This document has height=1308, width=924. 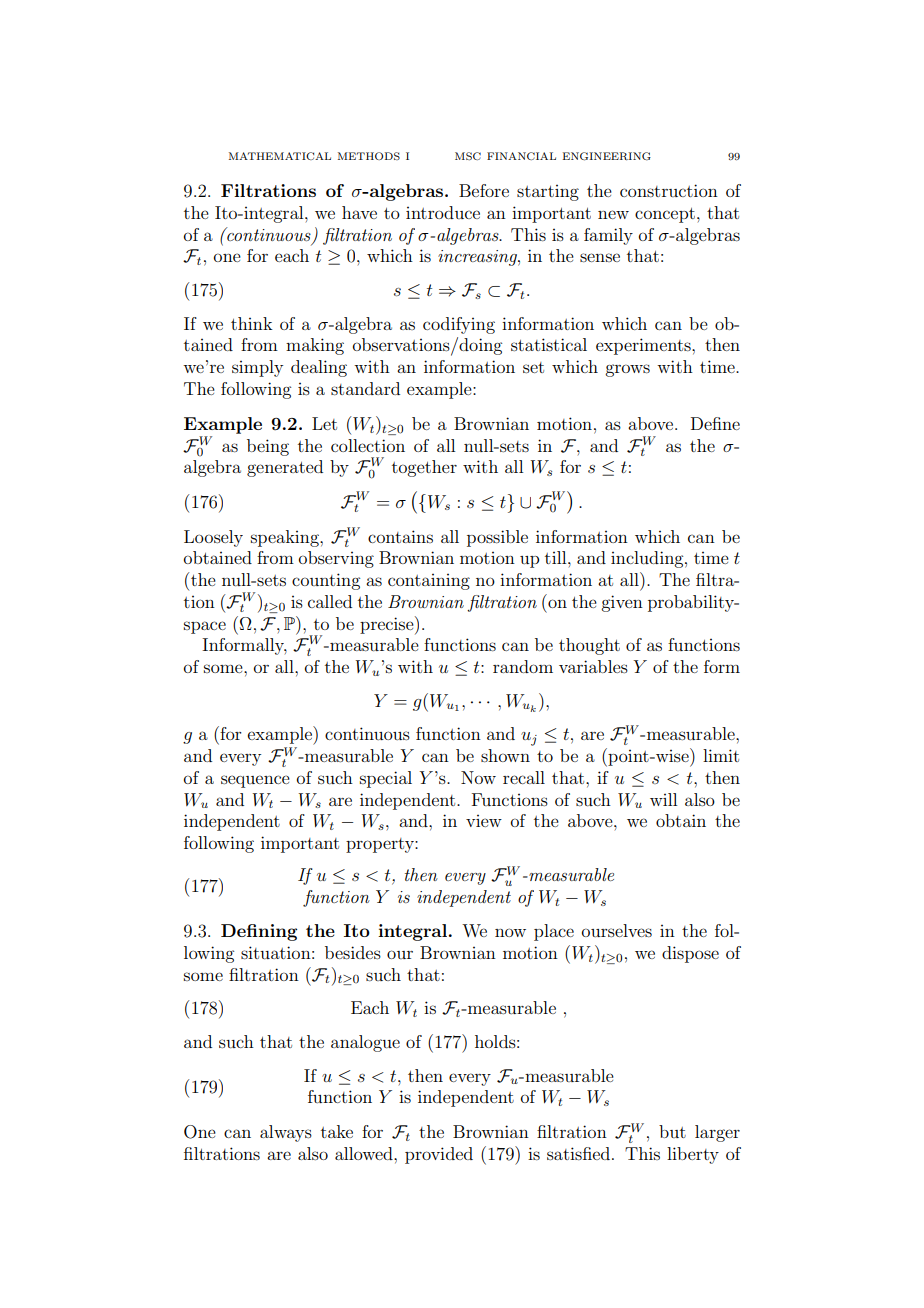 I want to click on MATHEMATICAL, so click(x=280, y=156).
